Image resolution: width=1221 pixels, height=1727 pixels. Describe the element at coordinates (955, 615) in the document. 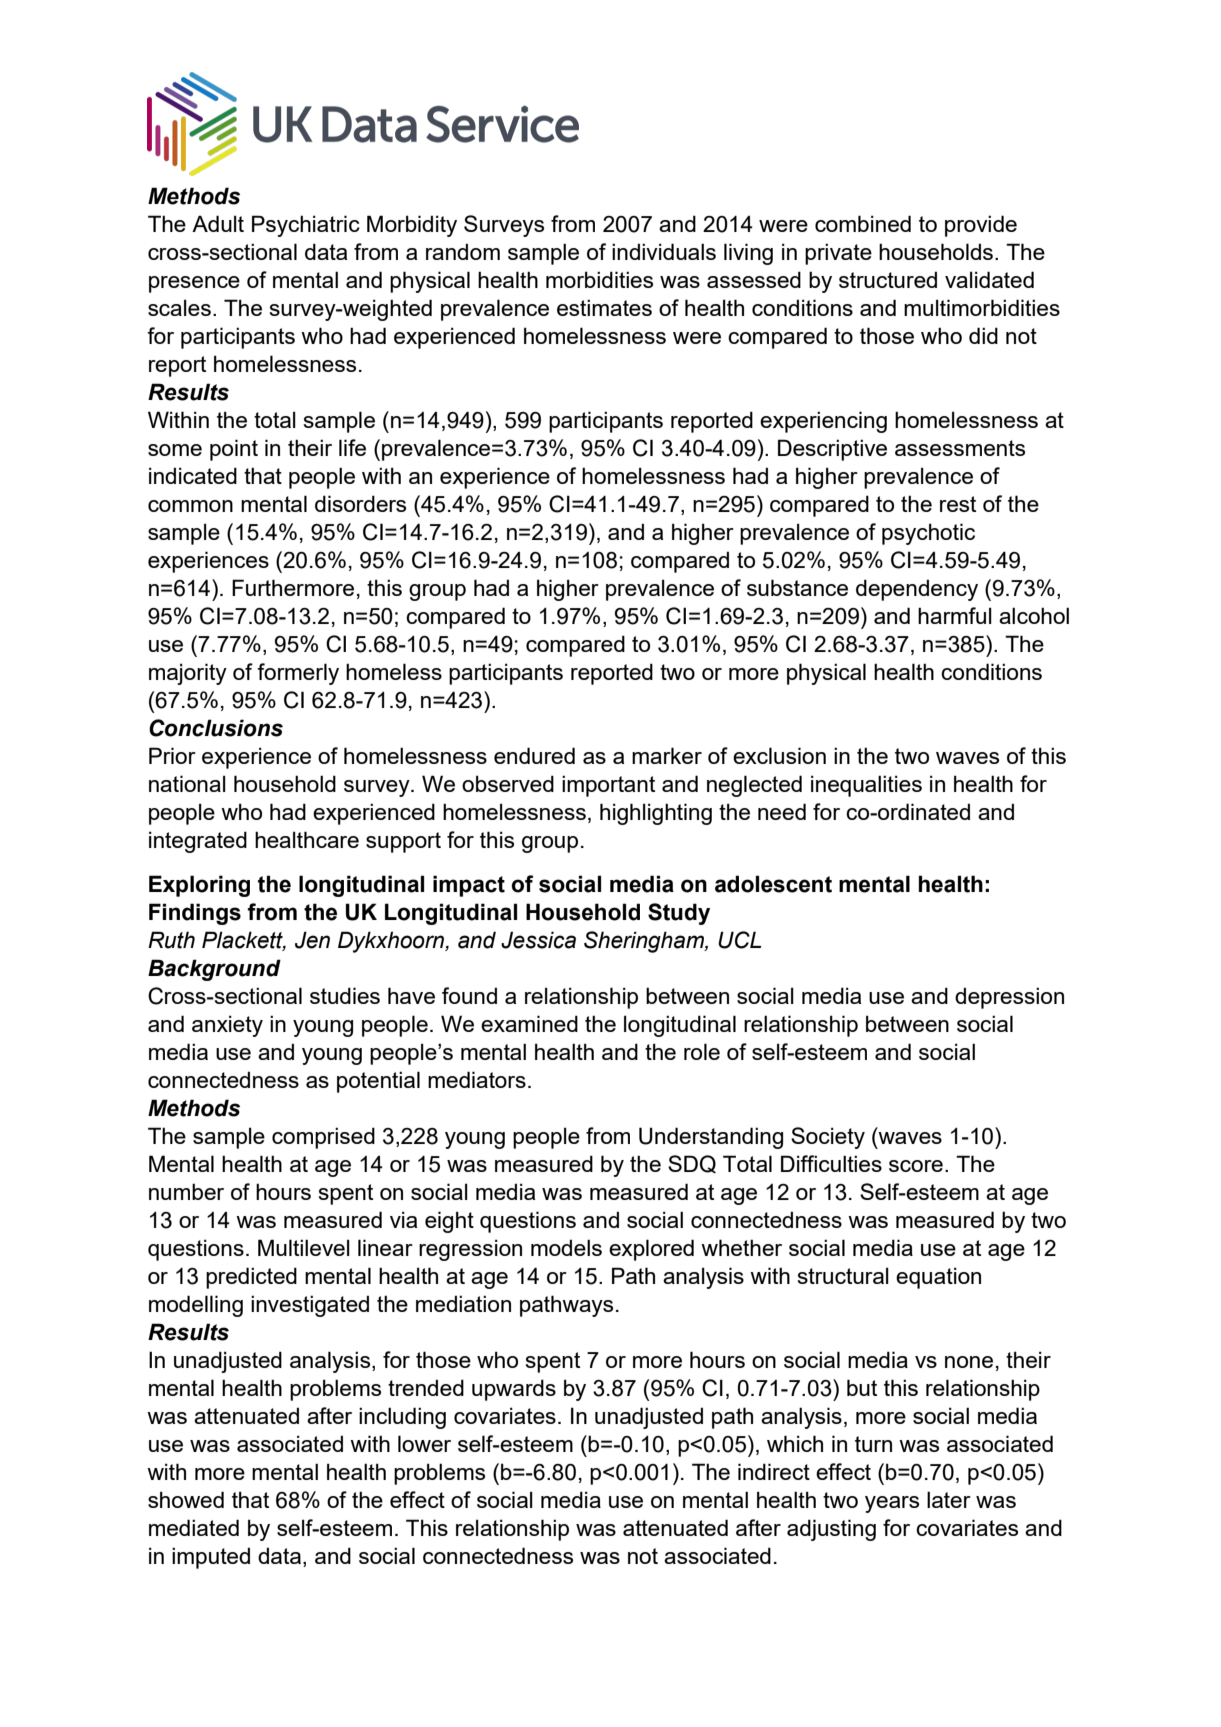

I see `harmful` at that location.
